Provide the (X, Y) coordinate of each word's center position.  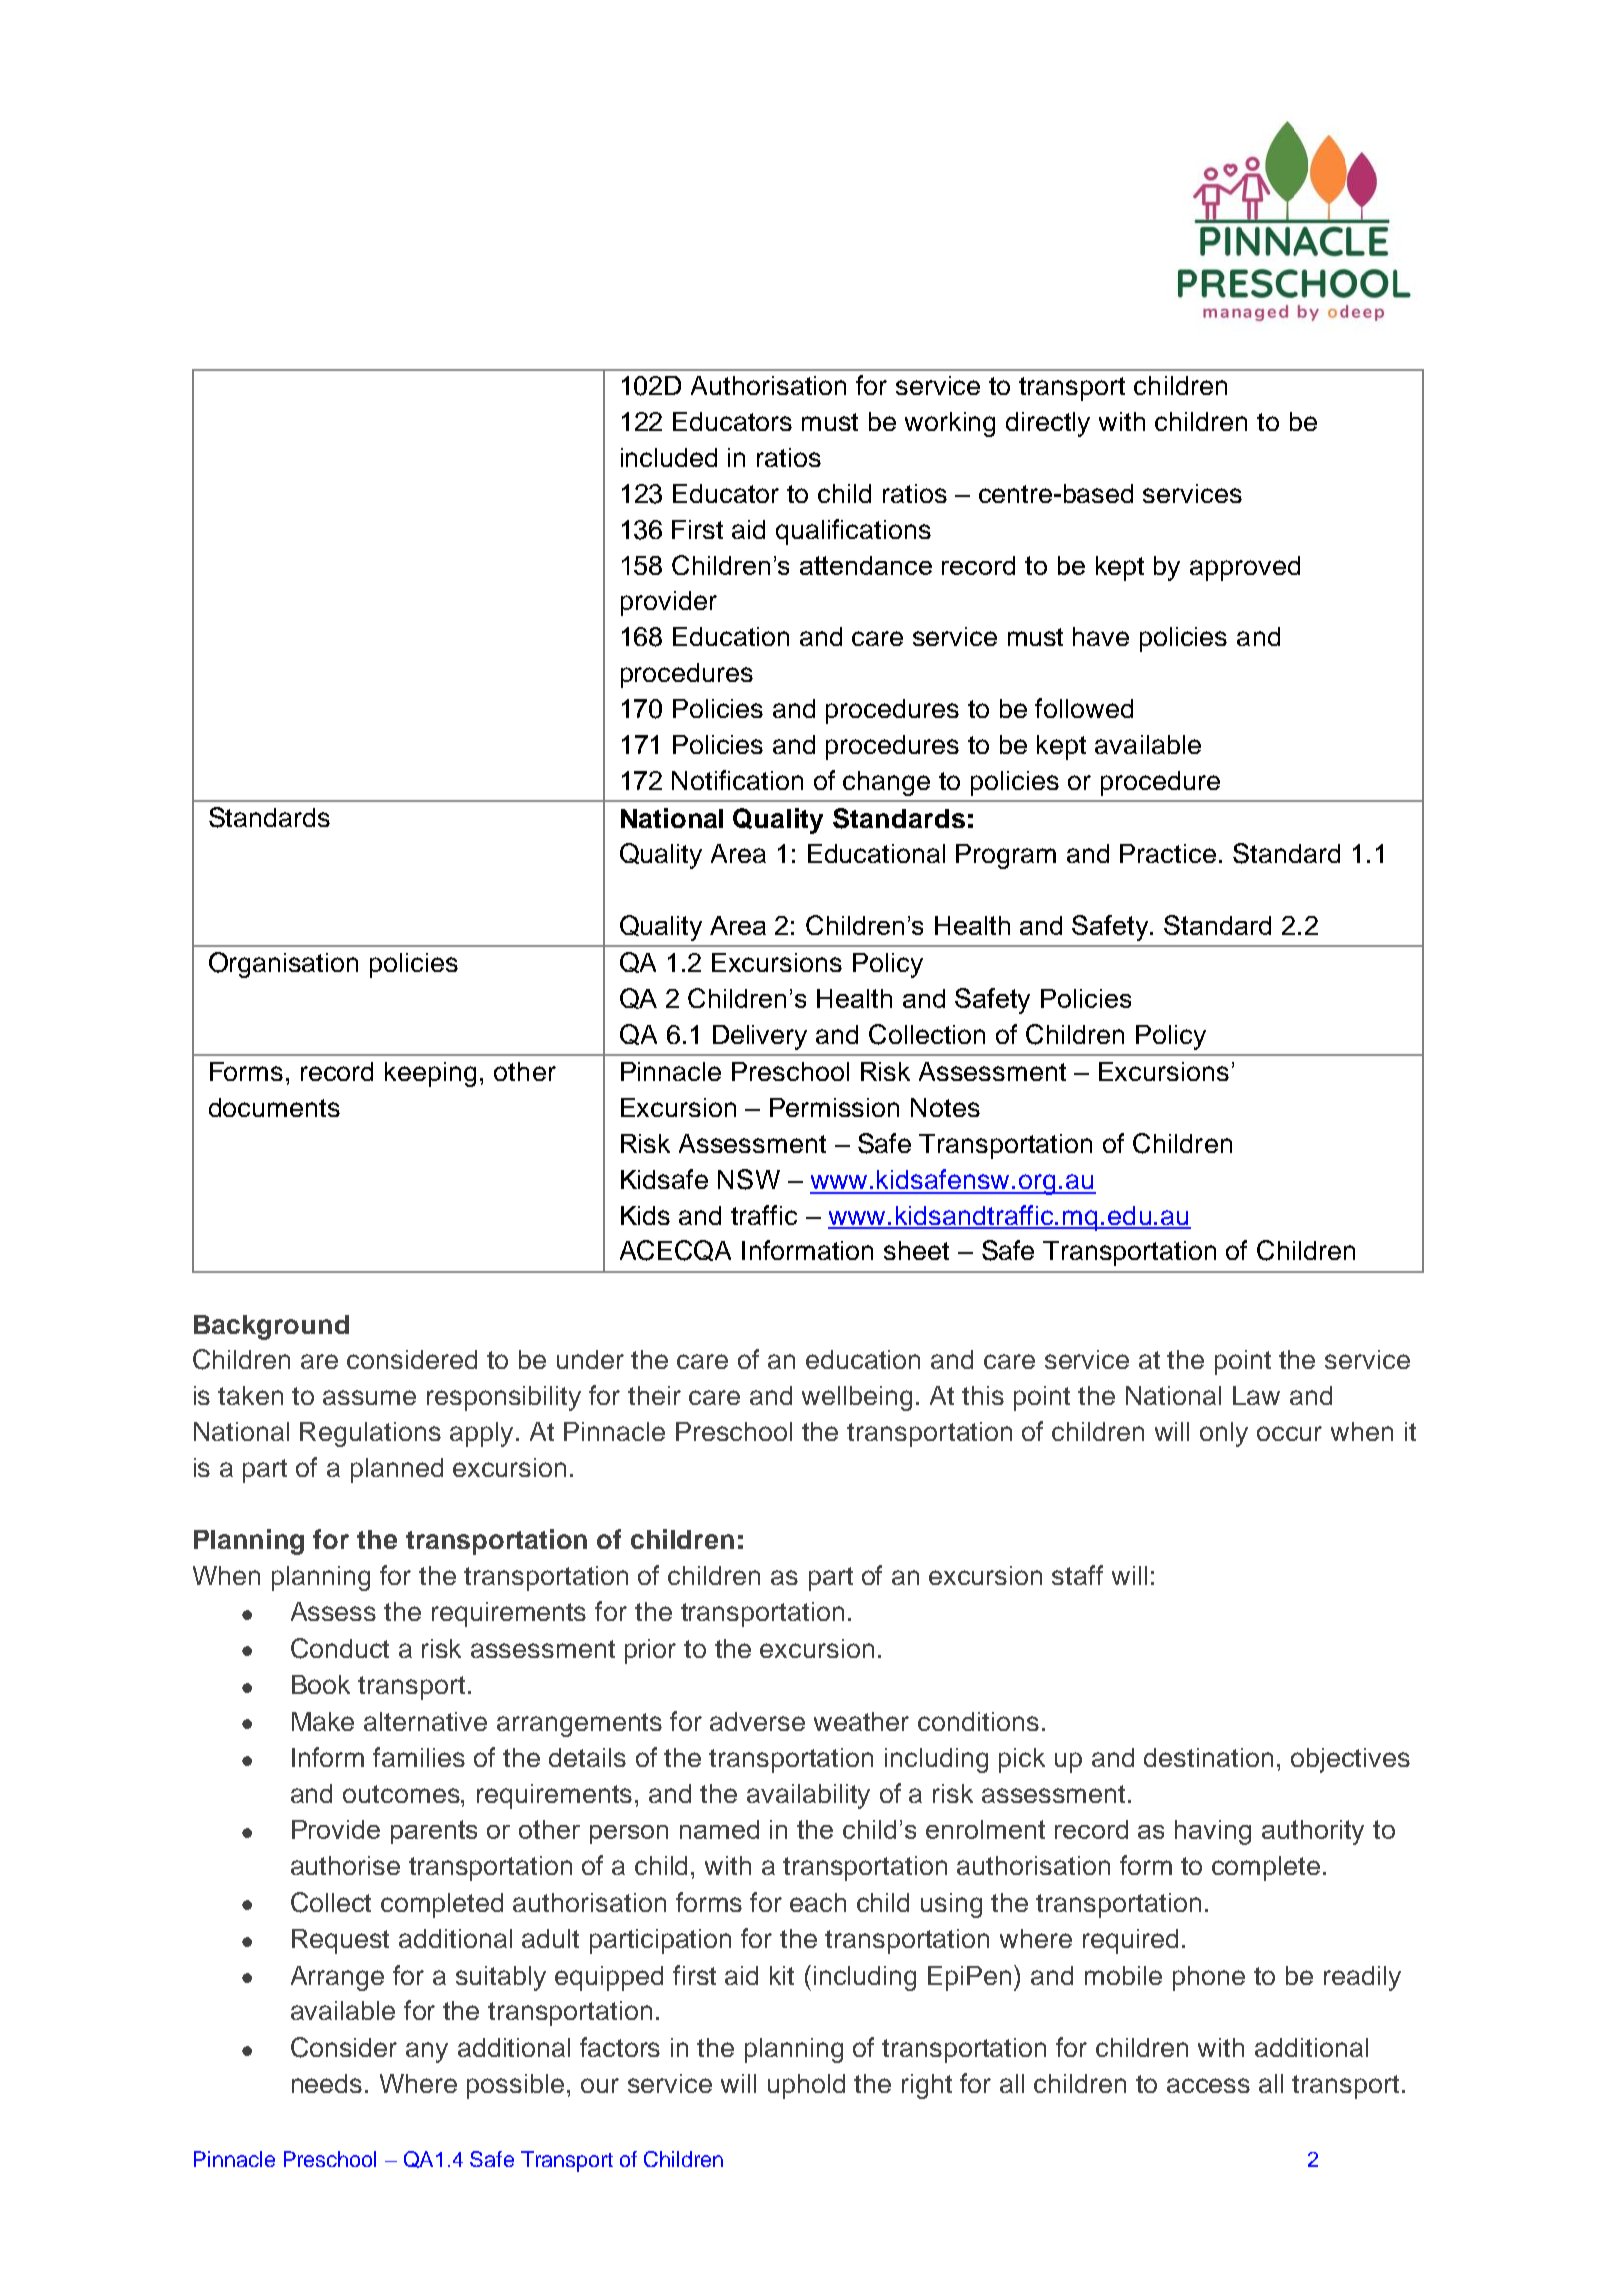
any (427, 2052)
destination (1208, 1757)
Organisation (283, 965)
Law (1256, 1395)
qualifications (853, 532)
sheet (916, 1250)
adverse (757, 1721)
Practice (1168, 853)
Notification (737, 780)
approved (1245, 568)
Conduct (340, 1648)
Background (271, 1327)
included (669, 457)
